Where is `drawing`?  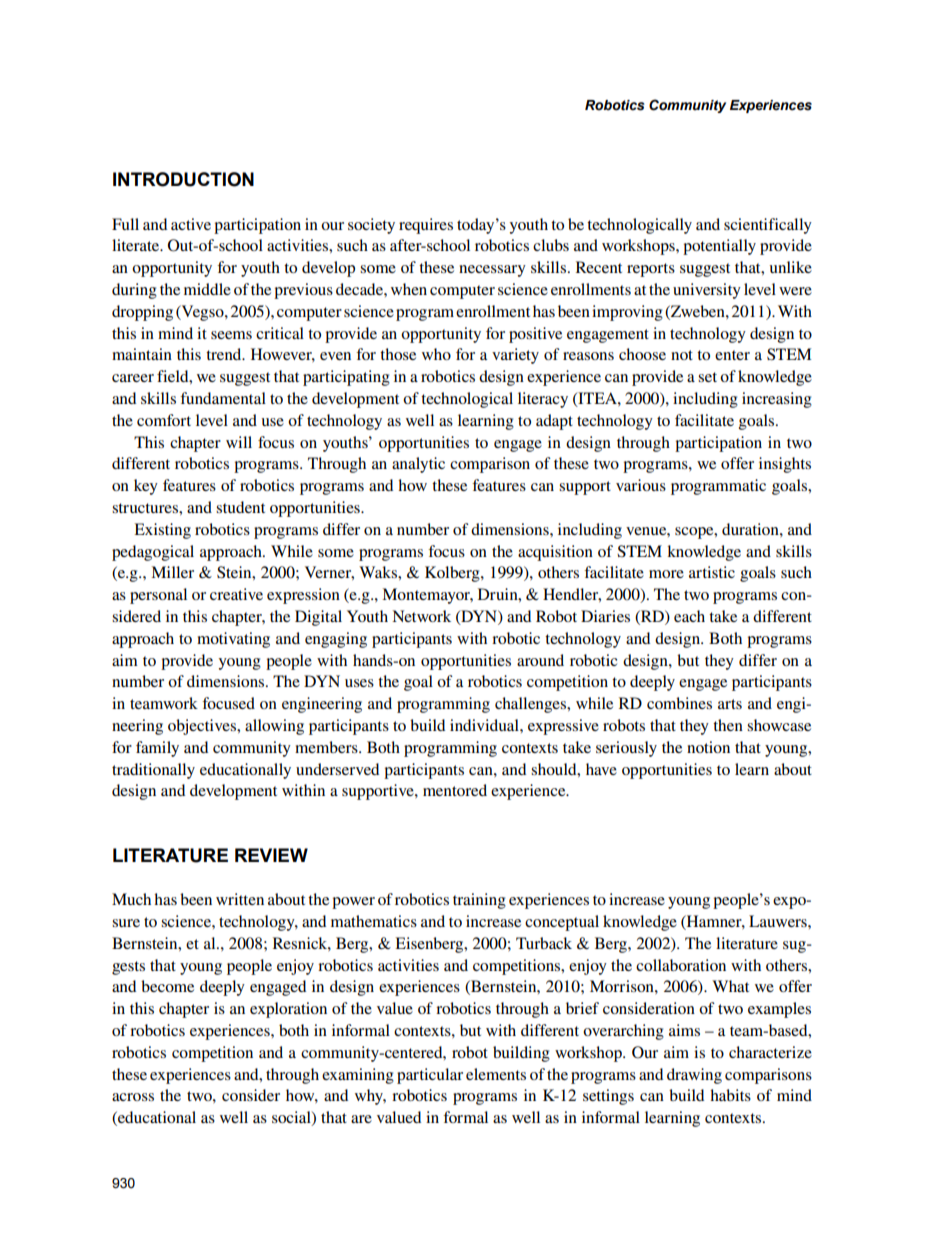
drawing is located at coordinates (694, 1076).
